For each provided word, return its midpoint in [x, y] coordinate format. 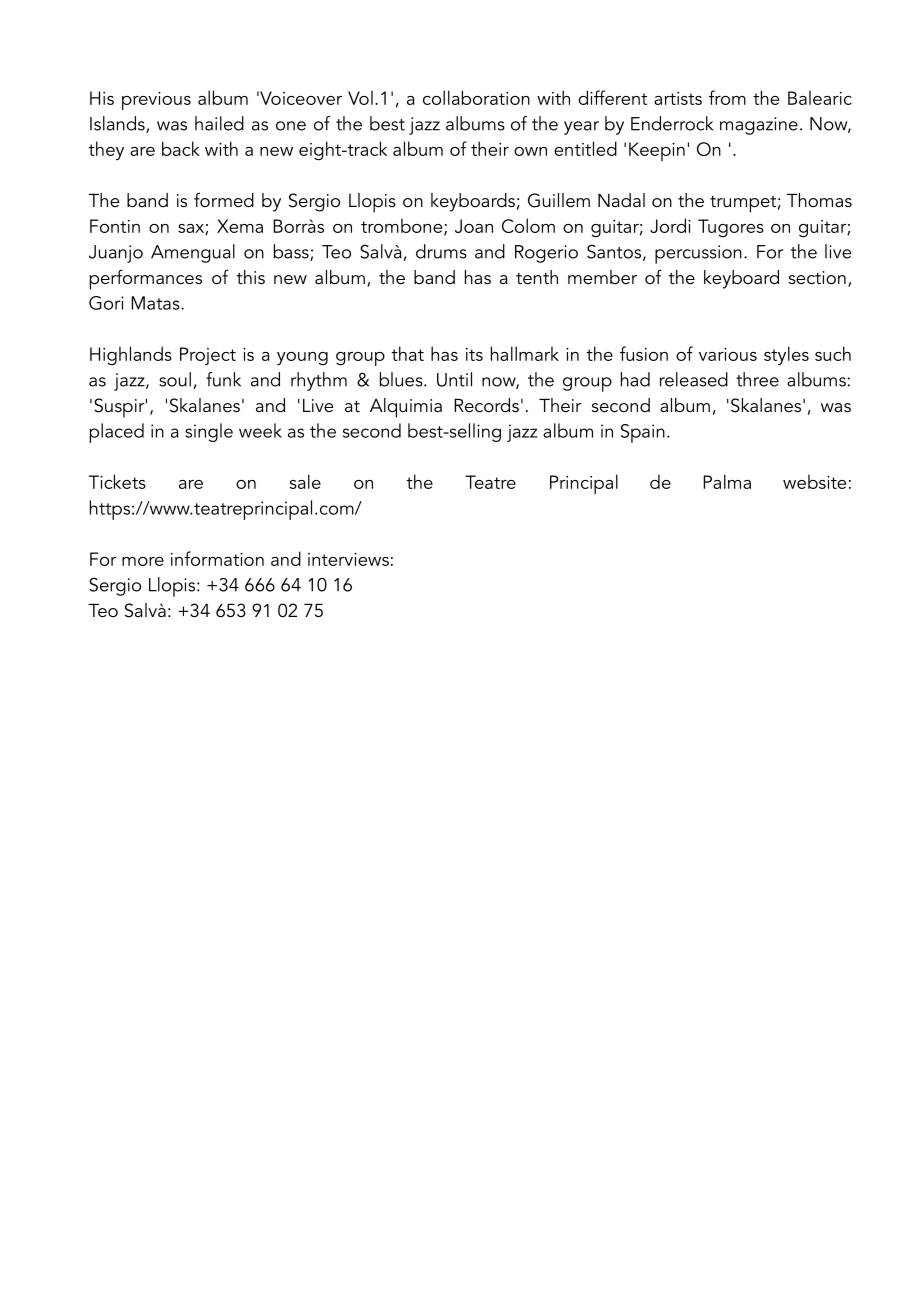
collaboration [476, 97]
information [217, 558]
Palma [727, 481]
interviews [348, 559]
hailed [219, 123]
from [727, 97]
